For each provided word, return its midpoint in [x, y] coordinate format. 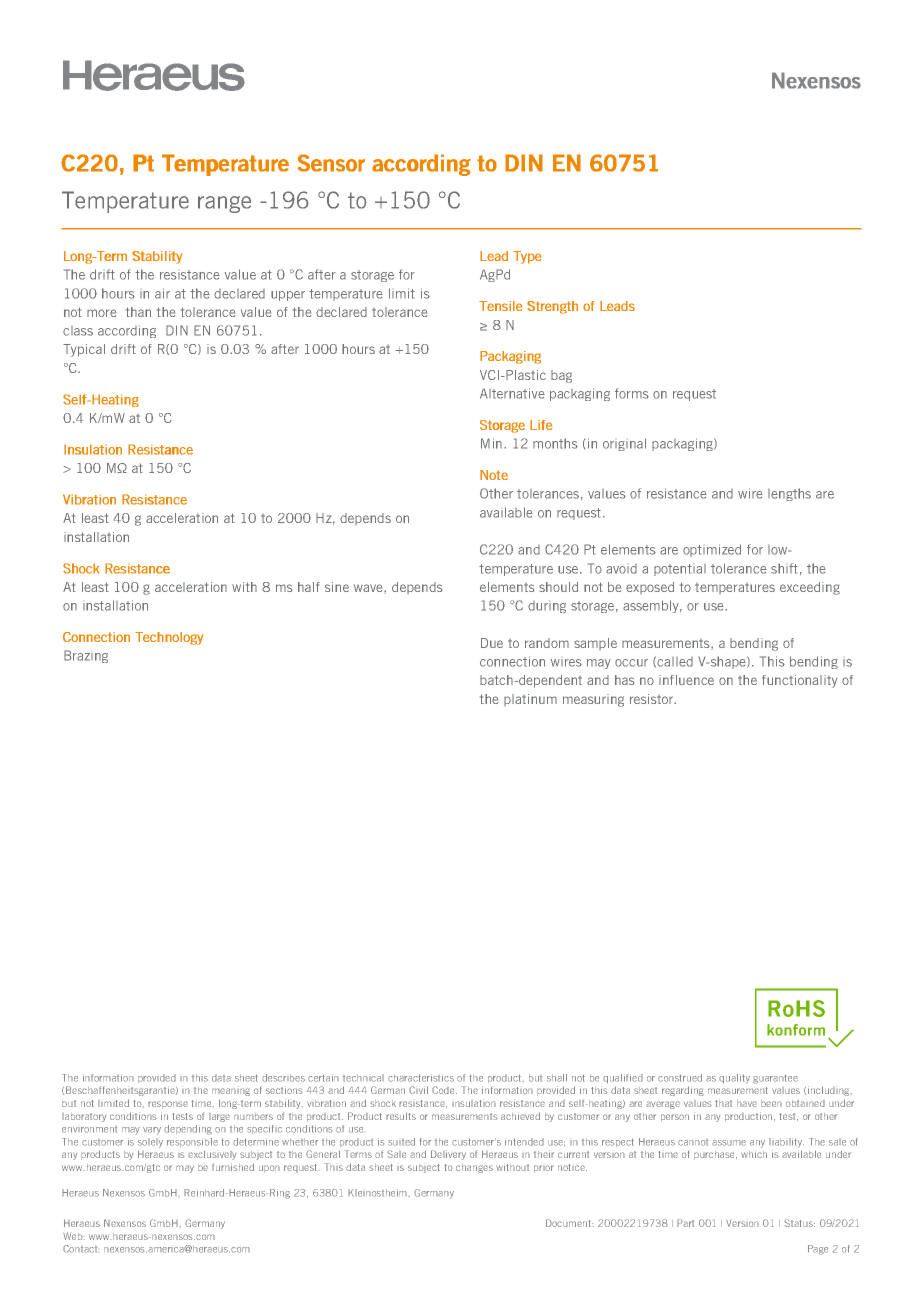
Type [527, 257]
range [224, 204]
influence [686, 680]
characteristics [421, 1078]
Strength [552, 307]
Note [494, 475]
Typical [84, 350]
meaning [231, 1092]
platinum [530, 700]
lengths [789, 494]
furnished [233, 1167]
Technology [169, 638]
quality [734, 1079]
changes [474, 1168]
